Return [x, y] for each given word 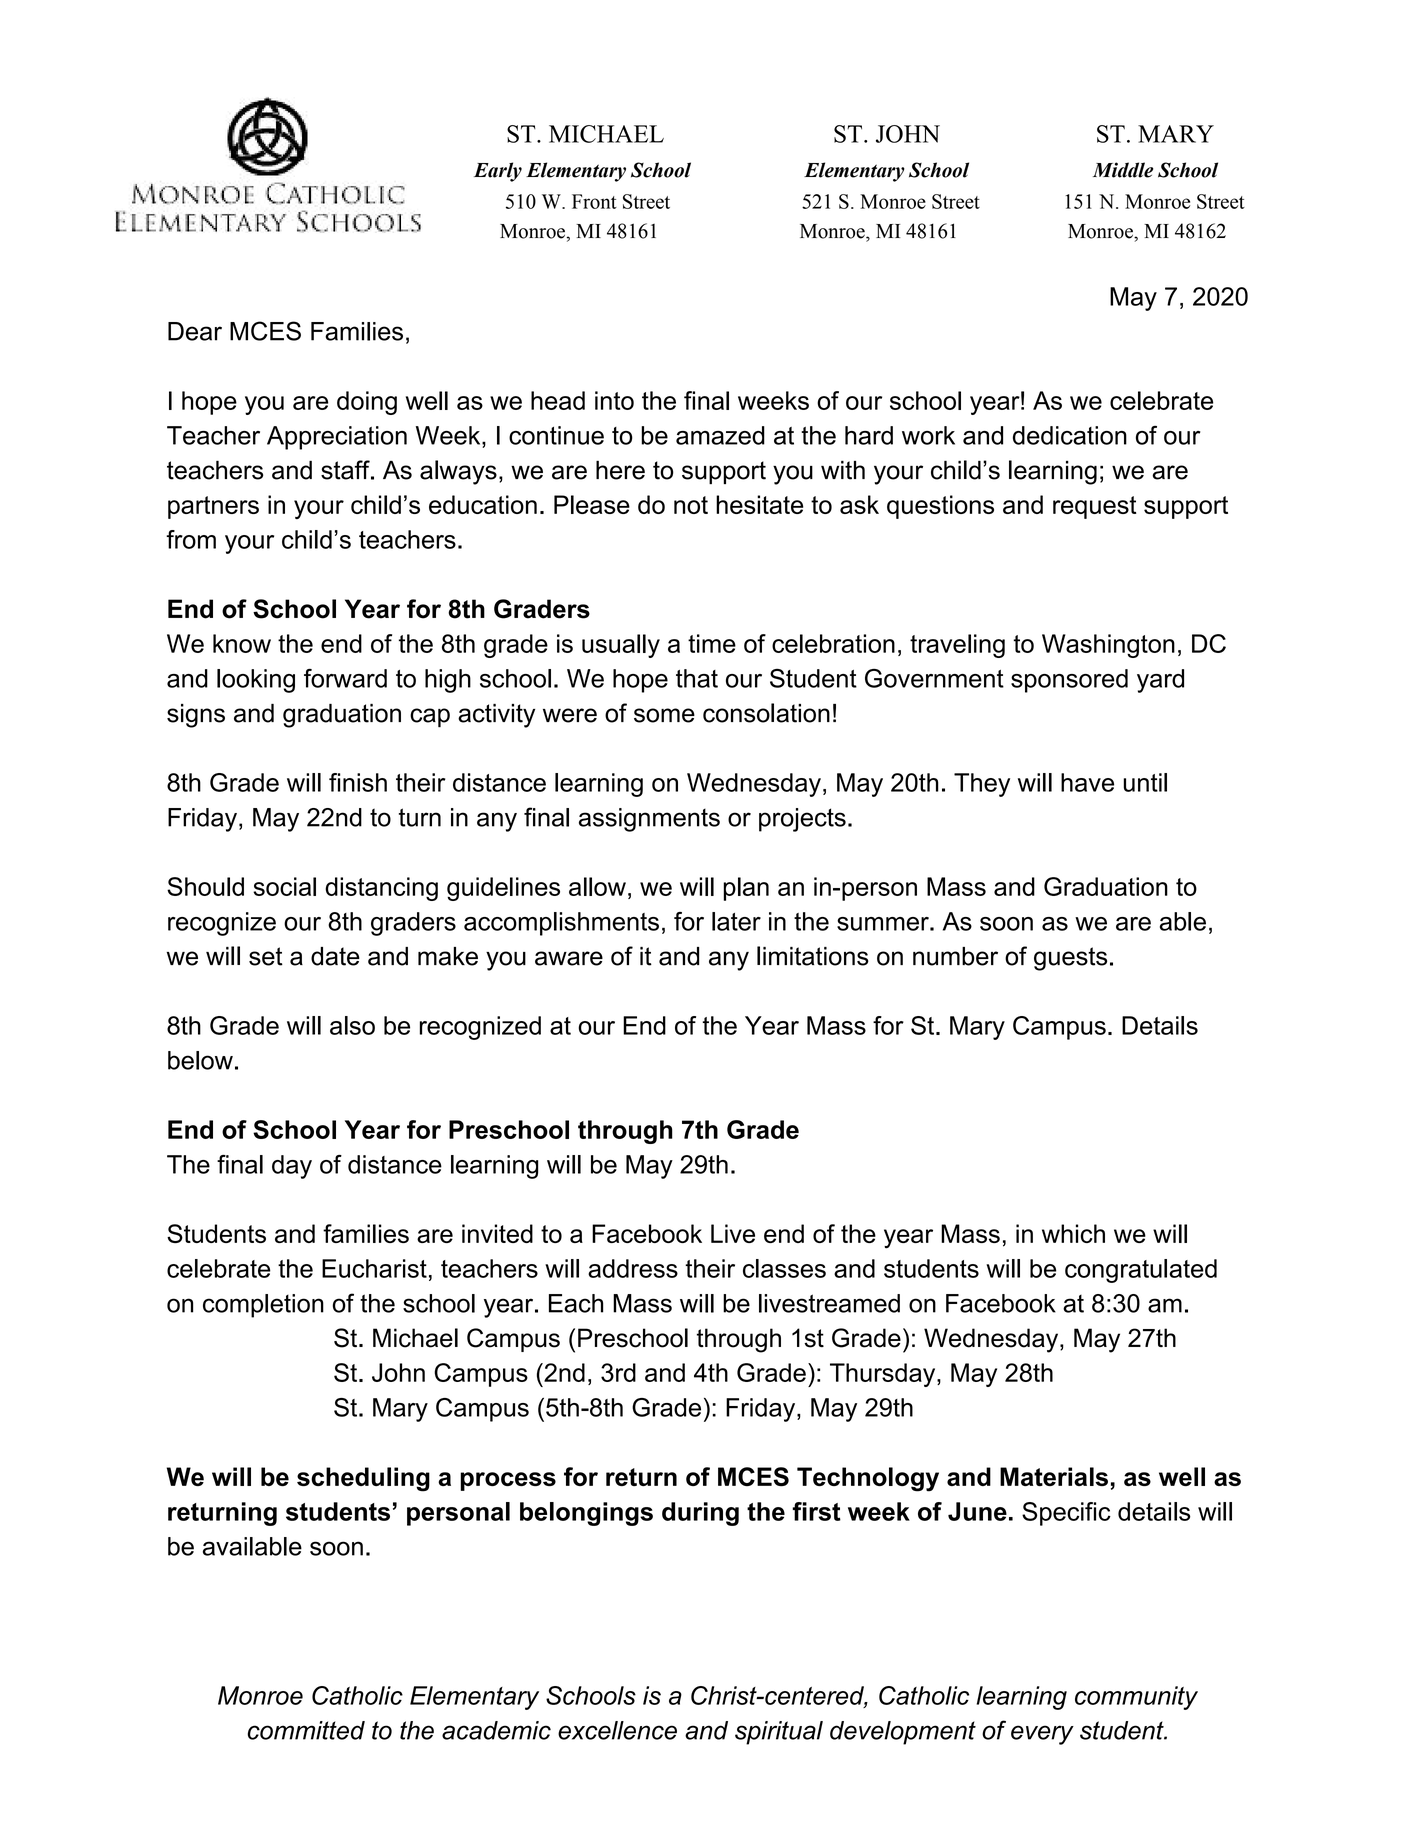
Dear [195, 331]
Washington [1108, 646]
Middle [1123, 170]
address [633, 1268]
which [1073, 1233]
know [242, 643]
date [335, 956]
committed [306, 1730]
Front [594, 201]
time [712, 643]
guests [1070, 959]
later [736, 921]
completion [263, 1306]
